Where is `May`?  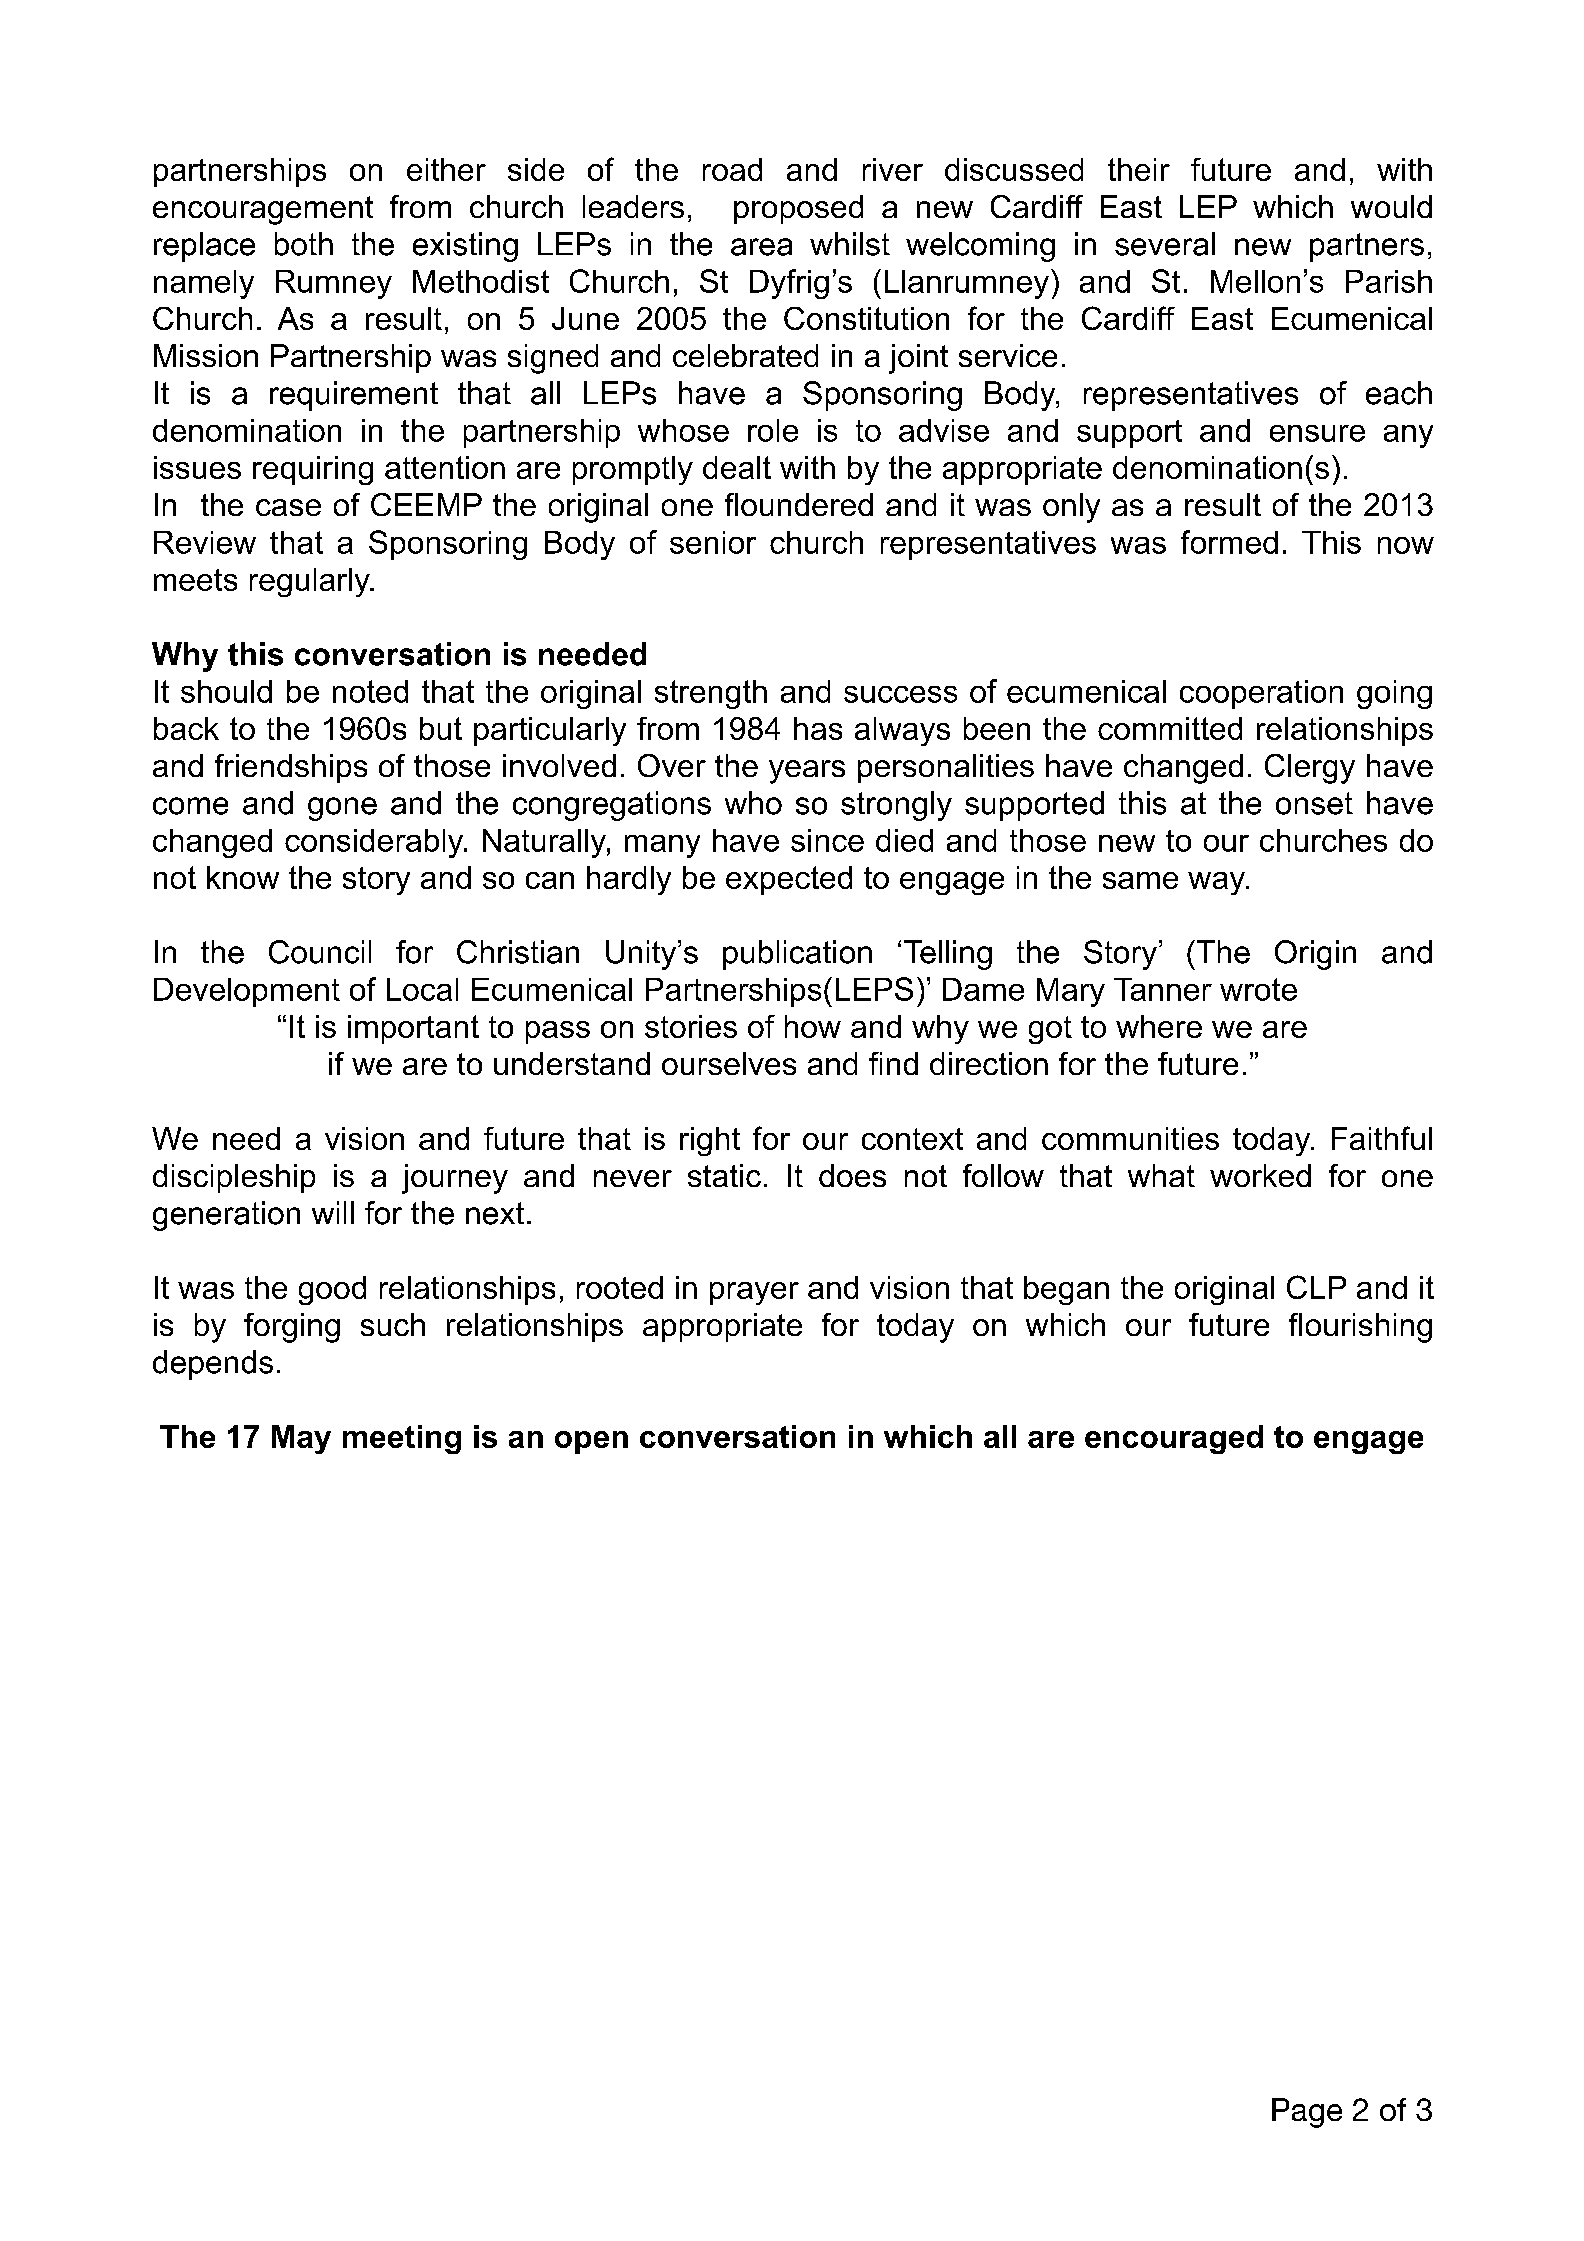
May is located at coordinates (301, 1439).
